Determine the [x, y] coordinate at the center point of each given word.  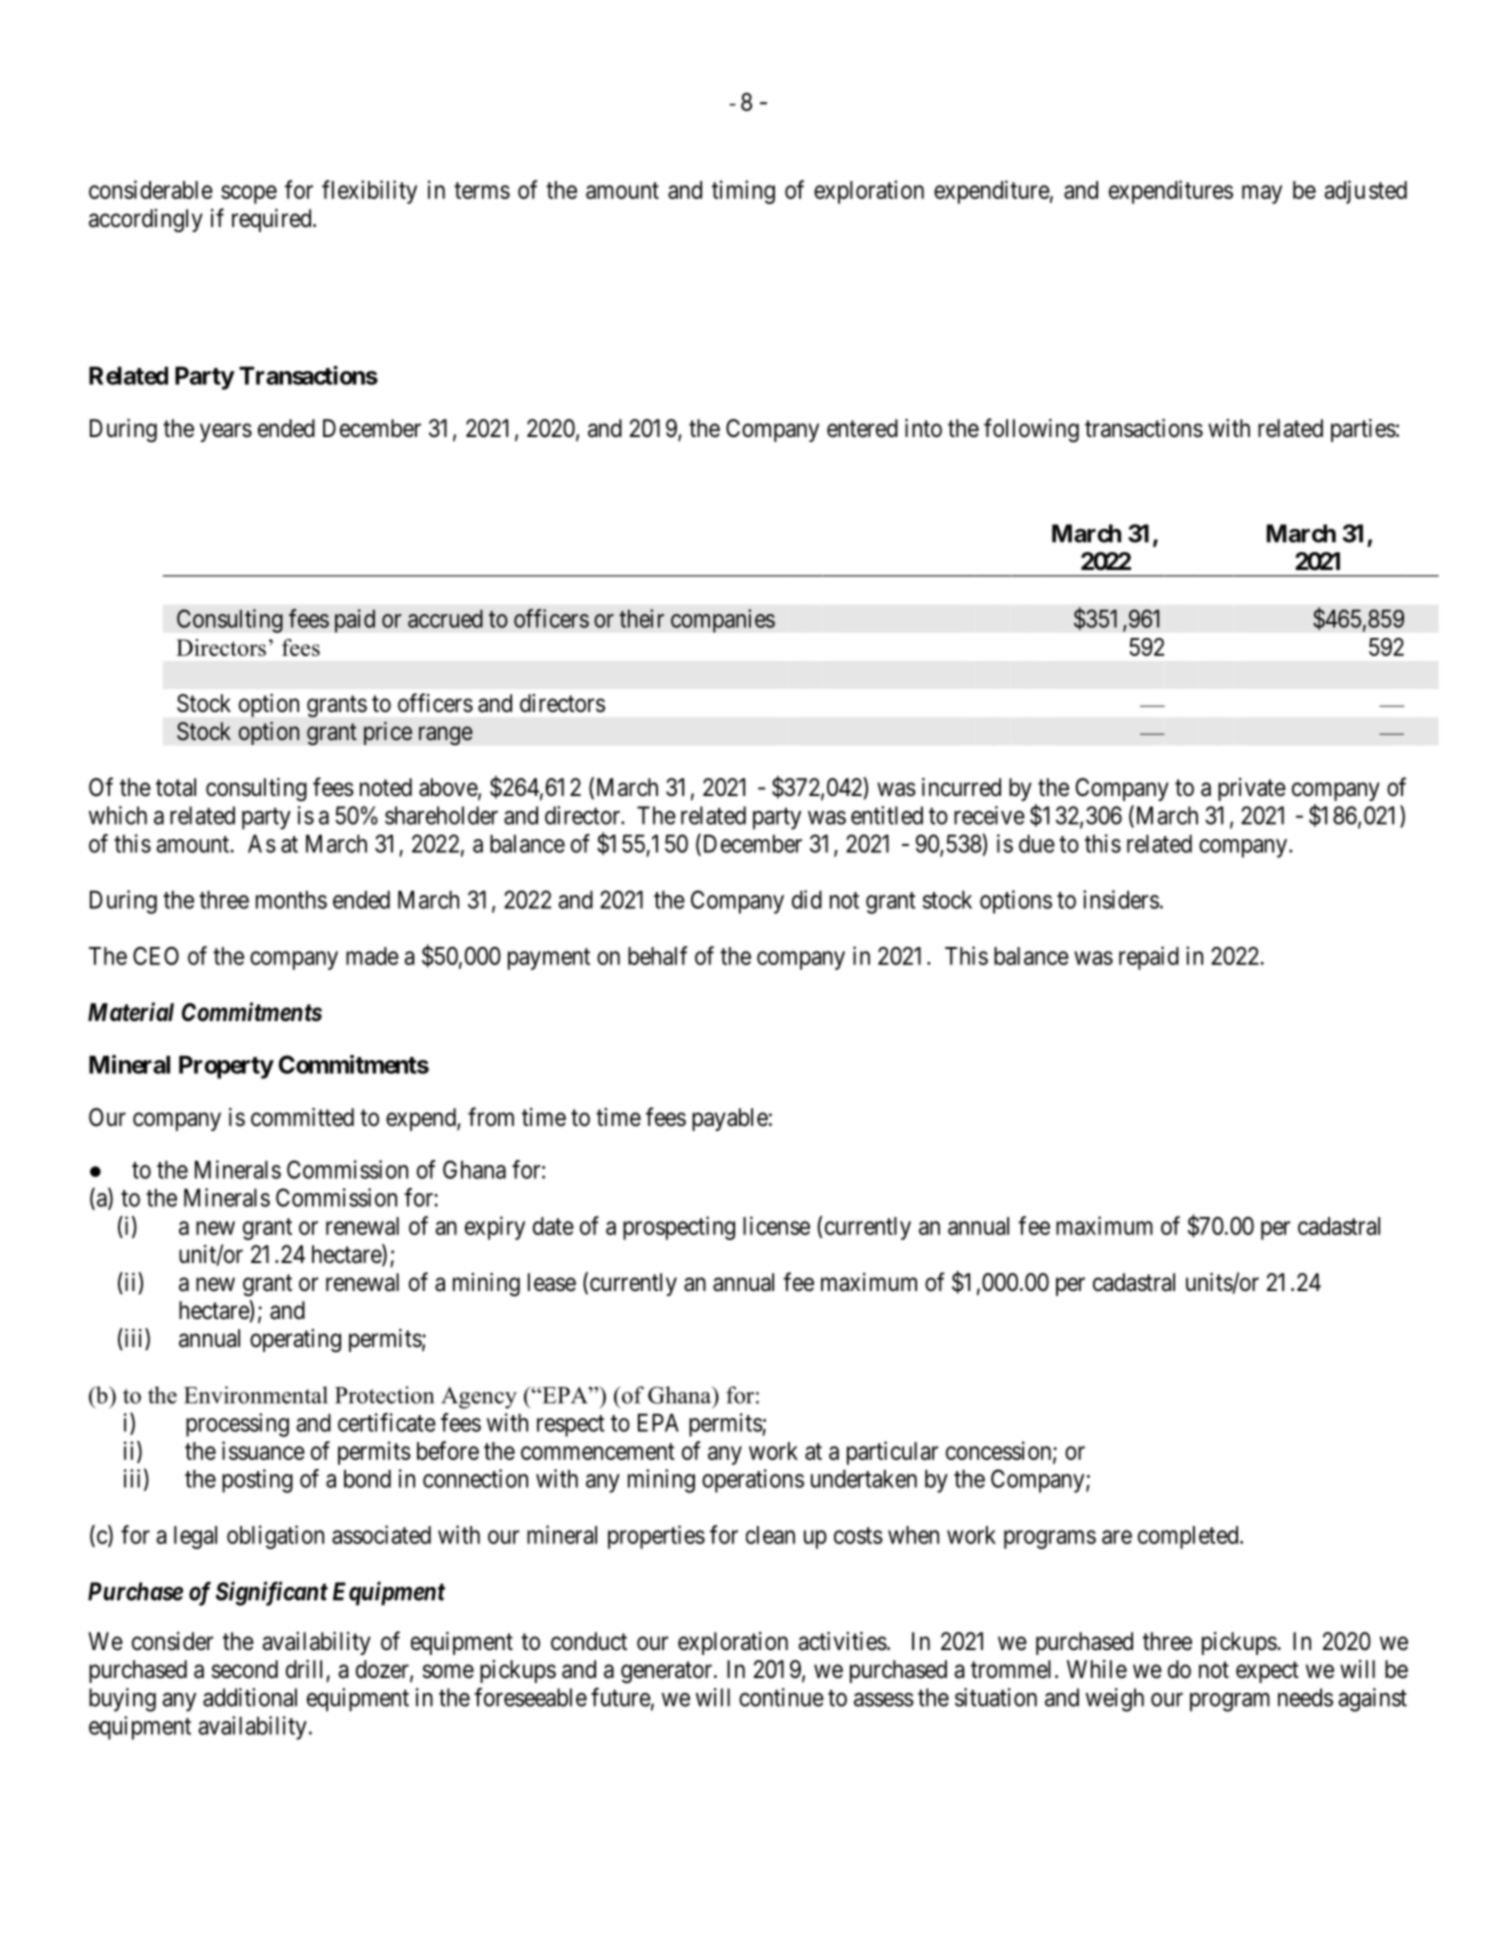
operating [295, 1341]
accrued [445, 619]
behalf [657, 955]
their [641, 618]
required [273, 220]
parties [1363, 430]
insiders [1121, 899]
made [372, 956]
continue [781, 1697]
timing [743, 192]
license [776, 1225]
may [1262, 194]
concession [1000, 1451]
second [245, 1669]
